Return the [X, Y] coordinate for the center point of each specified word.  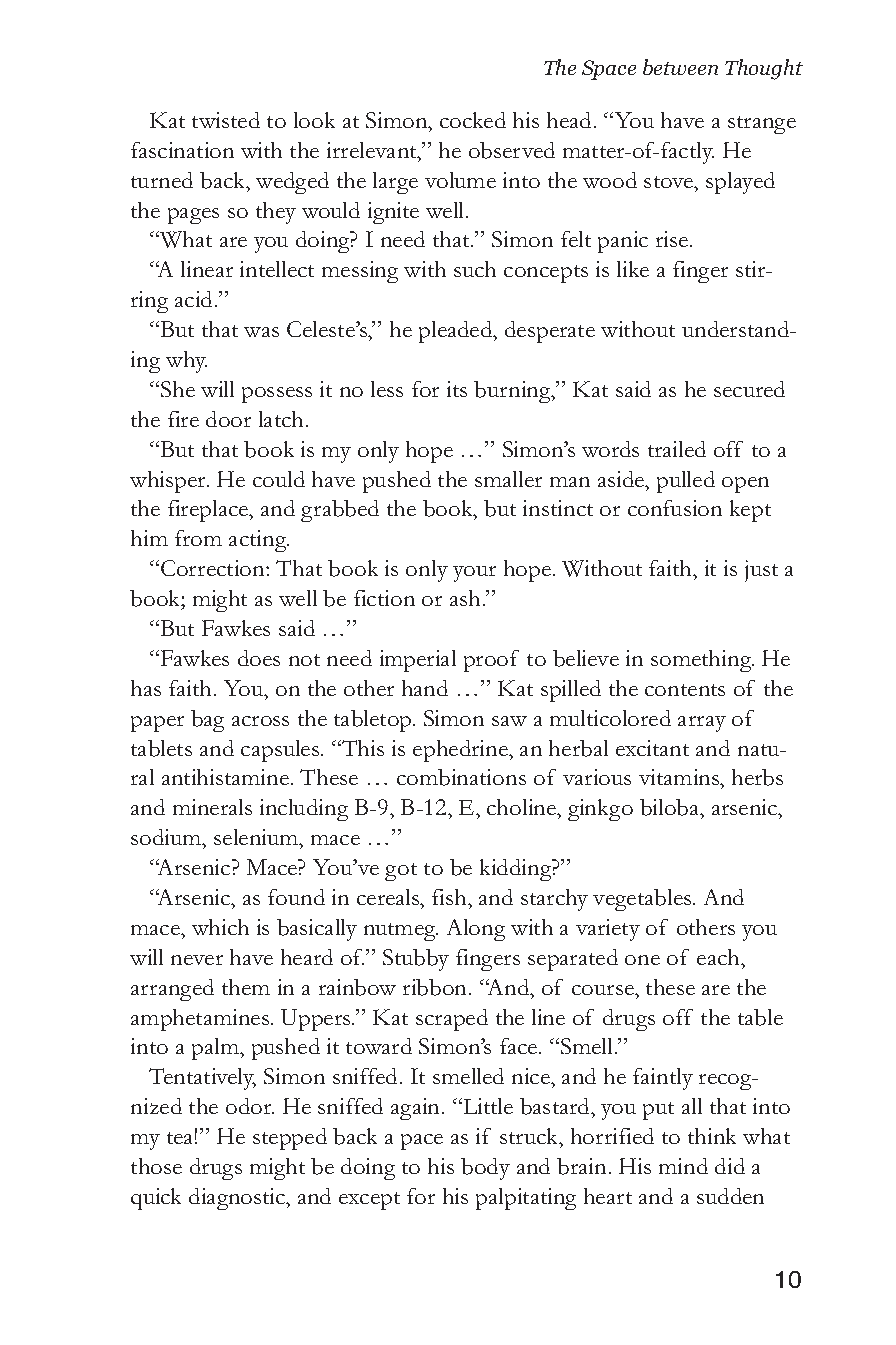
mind [683, 1166]
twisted [226, 120]
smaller [508, 479]
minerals [212, 807]
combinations [461, 777]
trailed [677, 449]
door [228, 419]
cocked [473, 120]
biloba [671, 809]
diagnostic [238, 1199]
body [485, 1169]
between [680, 67]
